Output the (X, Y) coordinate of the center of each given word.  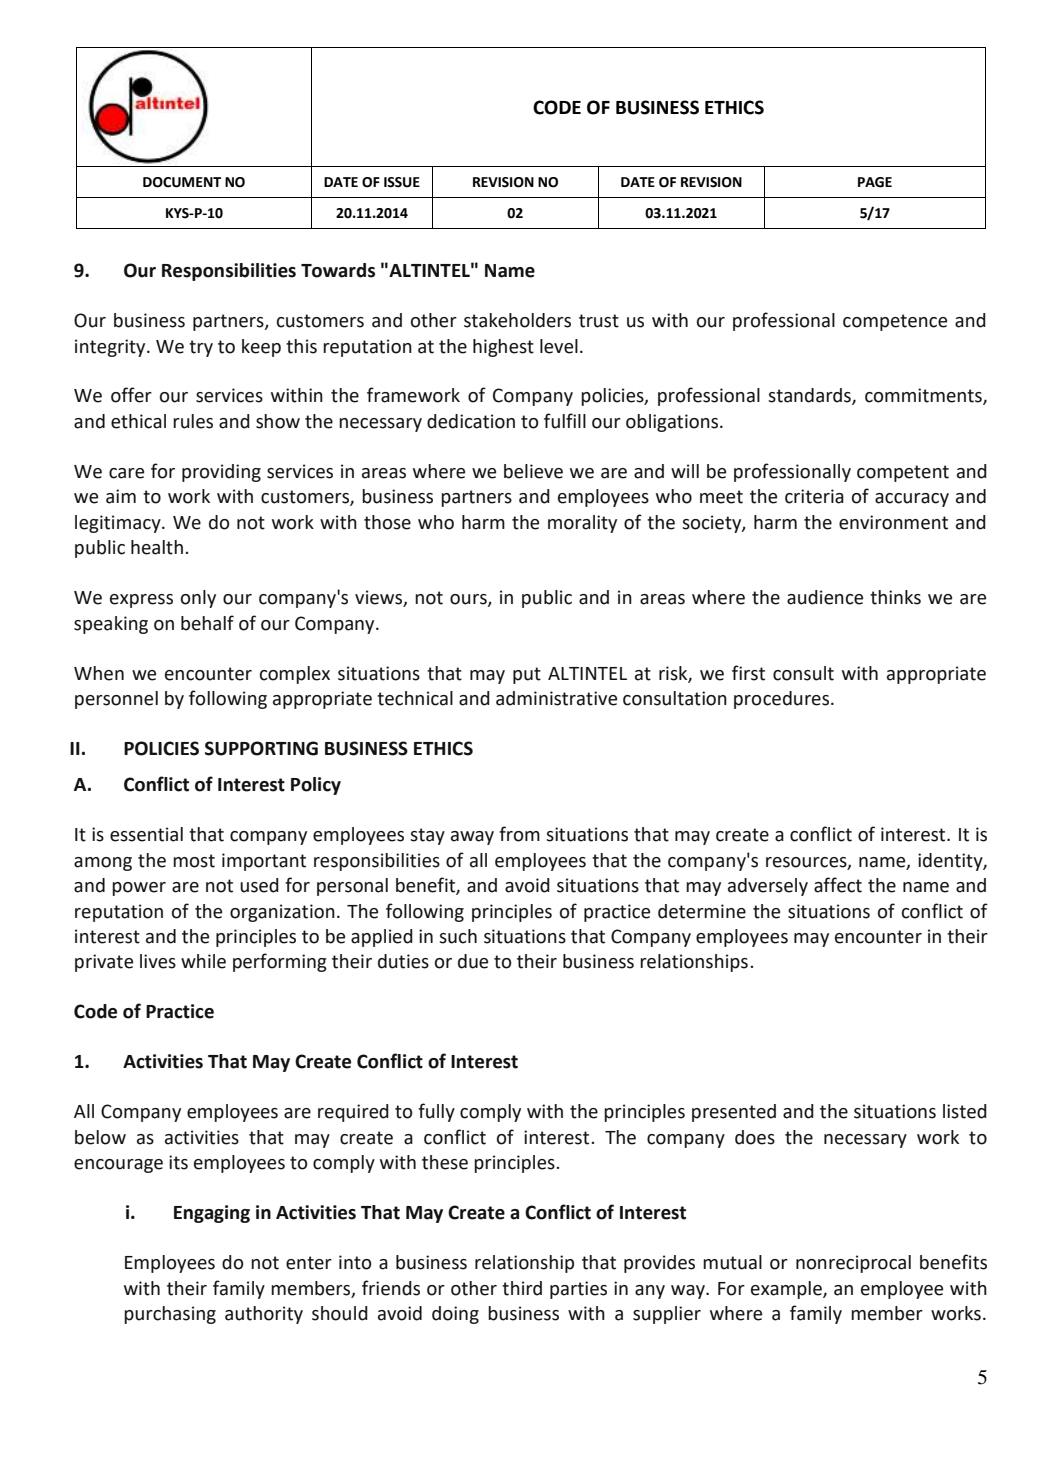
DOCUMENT (182, 182)
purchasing (170, 1315)
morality (582, 524)
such (458, 936)
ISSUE (402, 182)
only (198, 599)
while (203, 961)
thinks (895, 597)
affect (838, 885)
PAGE (875, 182)
